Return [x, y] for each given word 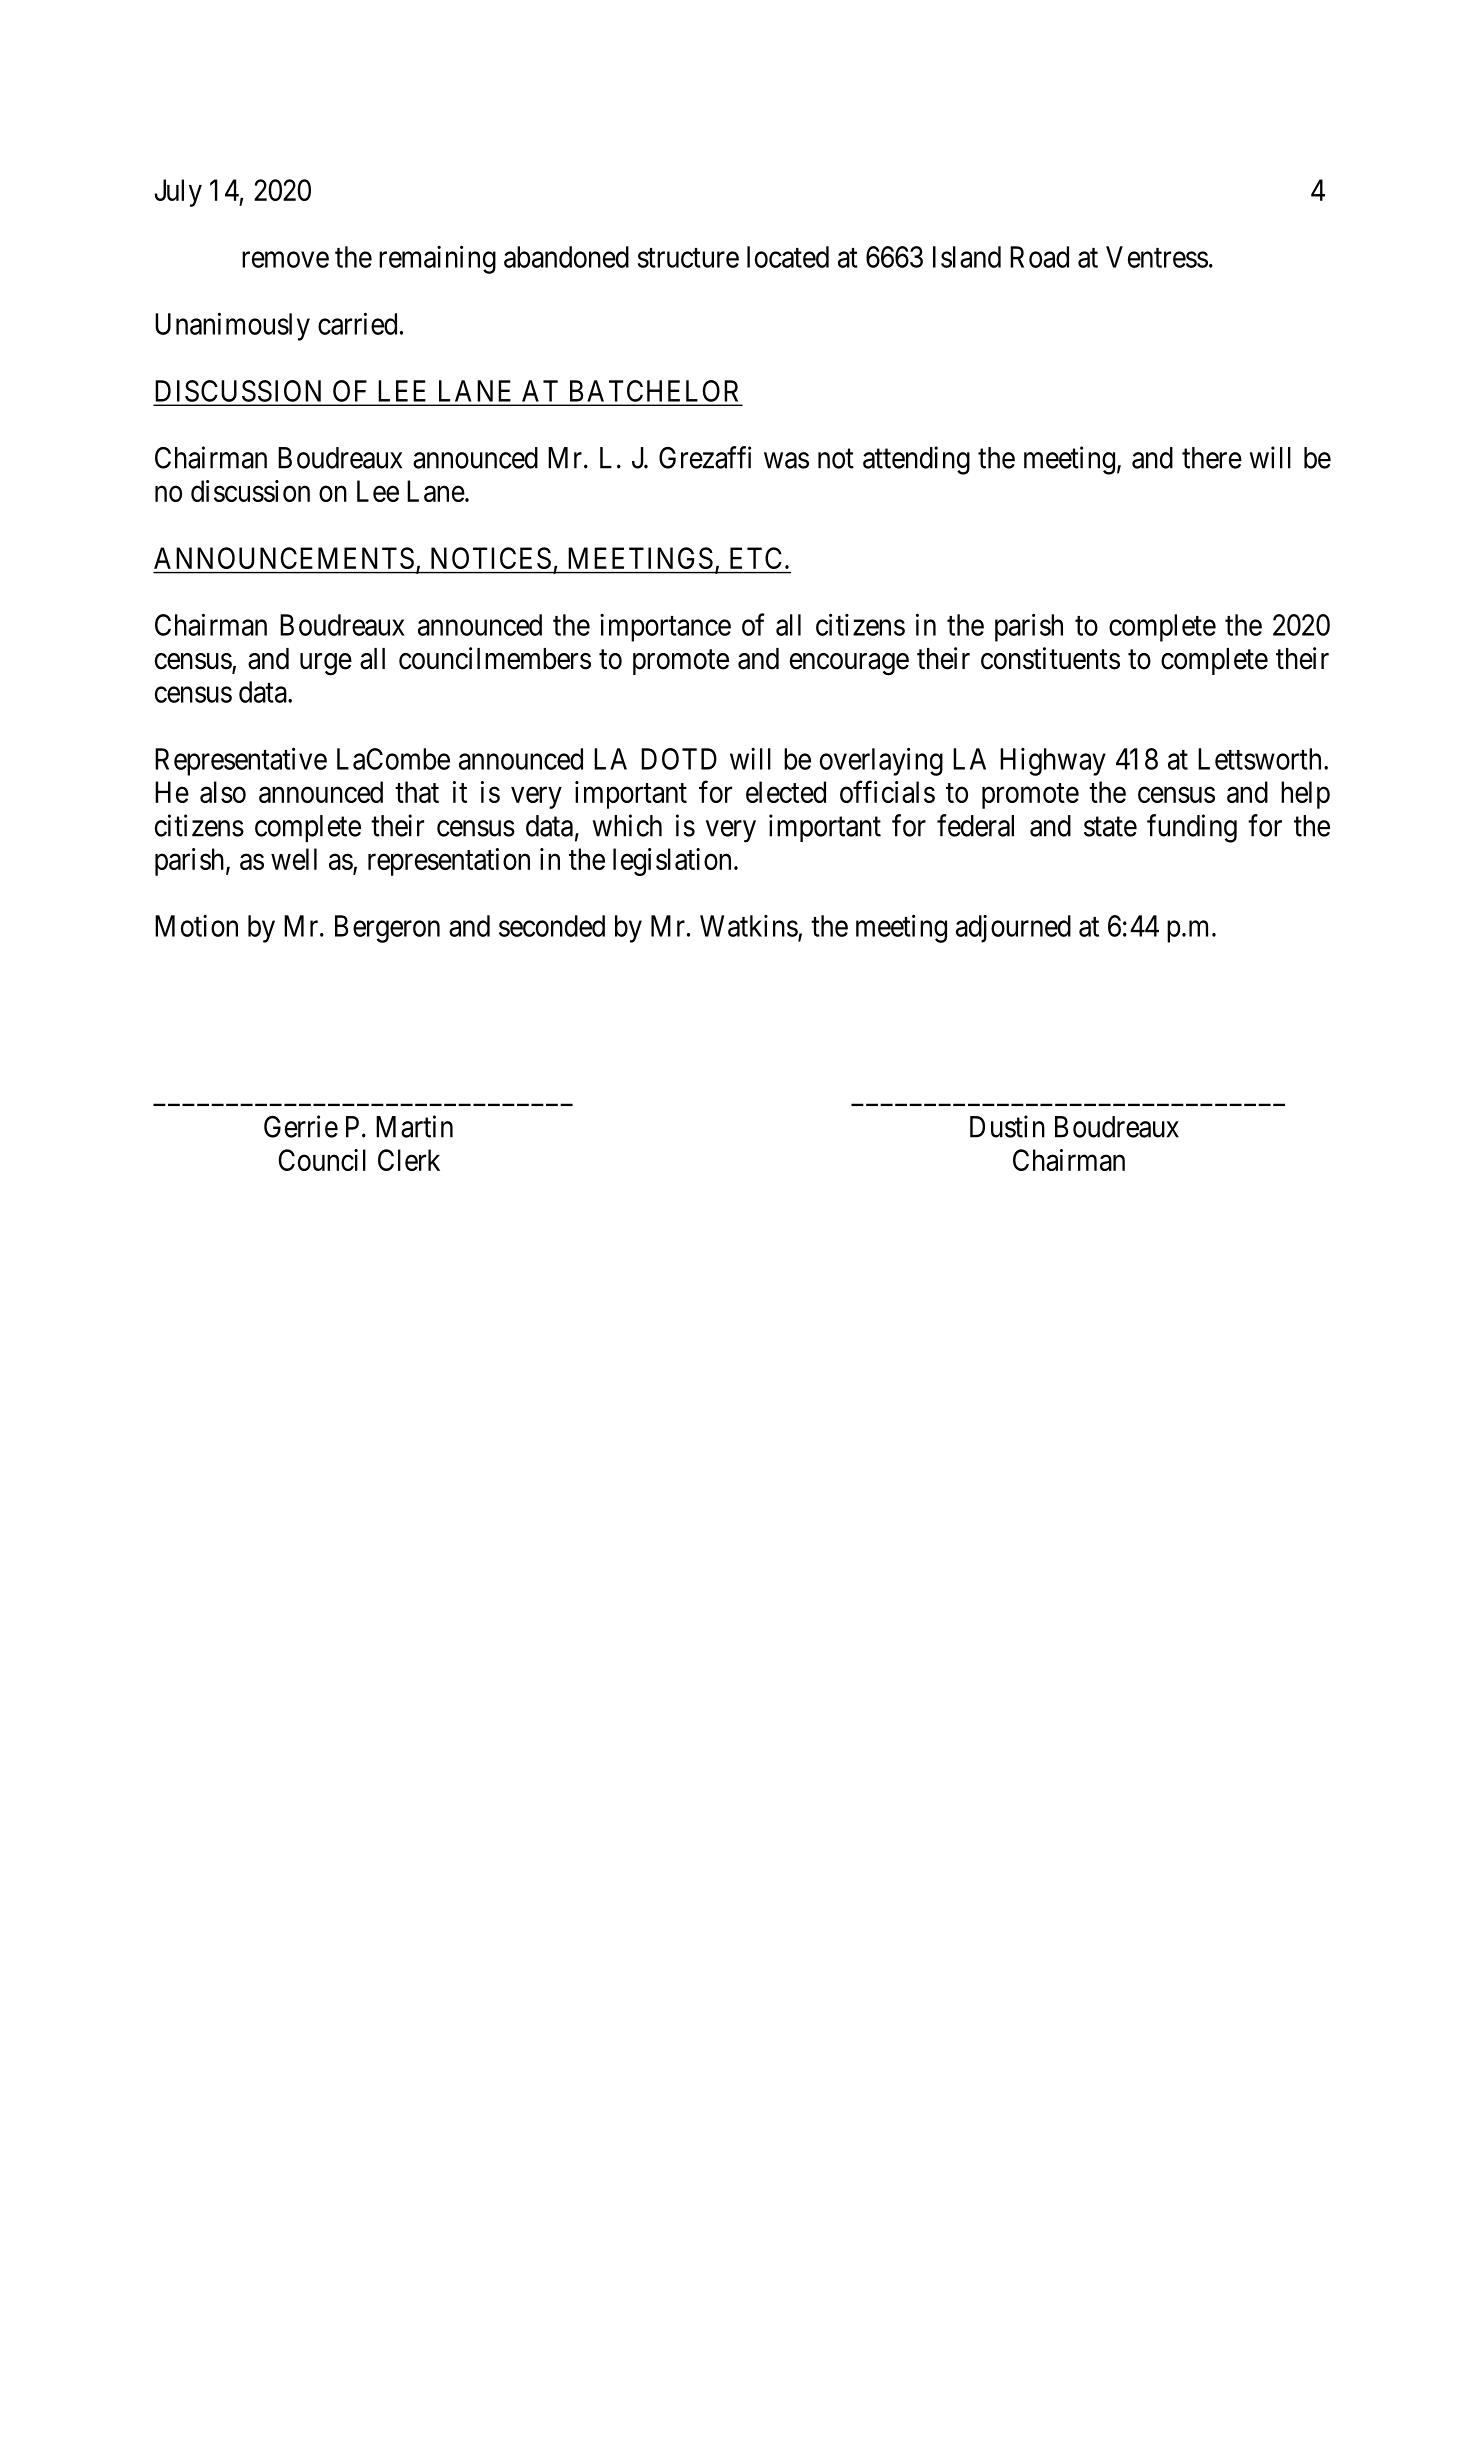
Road [1039, 257]
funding [1192, 828]
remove [285, 260]
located [788, 257]
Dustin [1007, 1126]
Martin [414, 1126]
